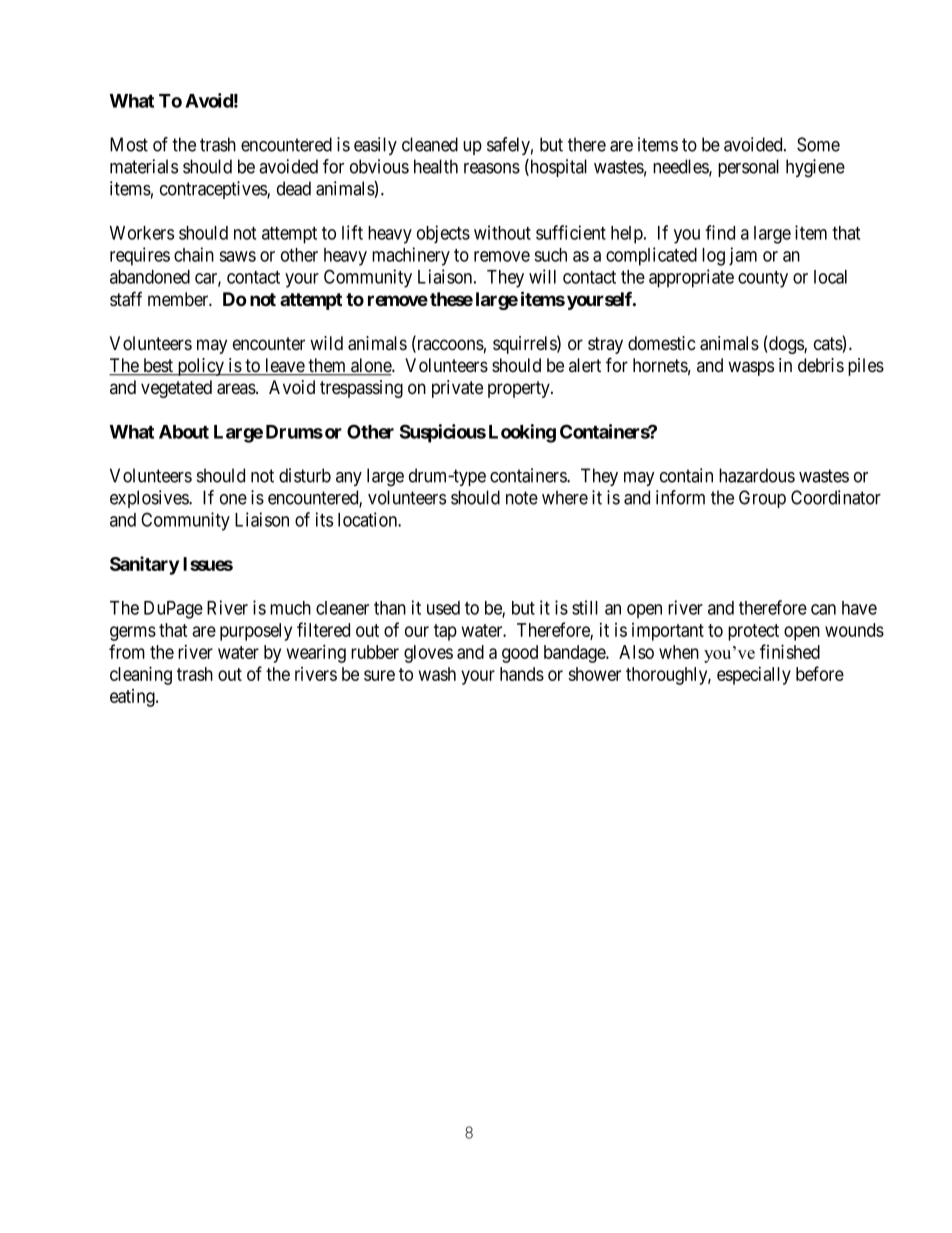  I want to click on materials, so click(144, 166).
